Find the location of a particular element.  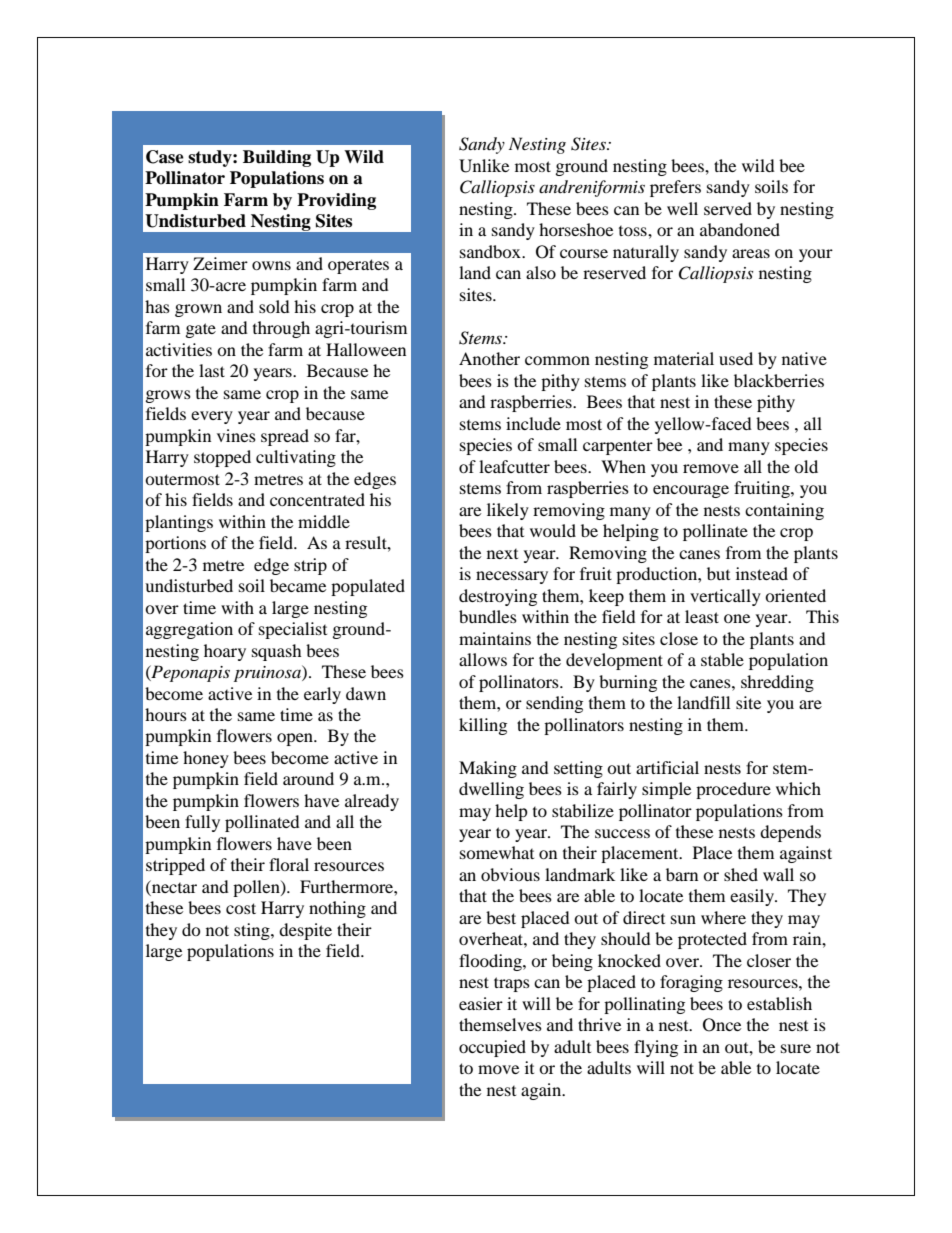

easier is located at coordinates (481, 1003).
